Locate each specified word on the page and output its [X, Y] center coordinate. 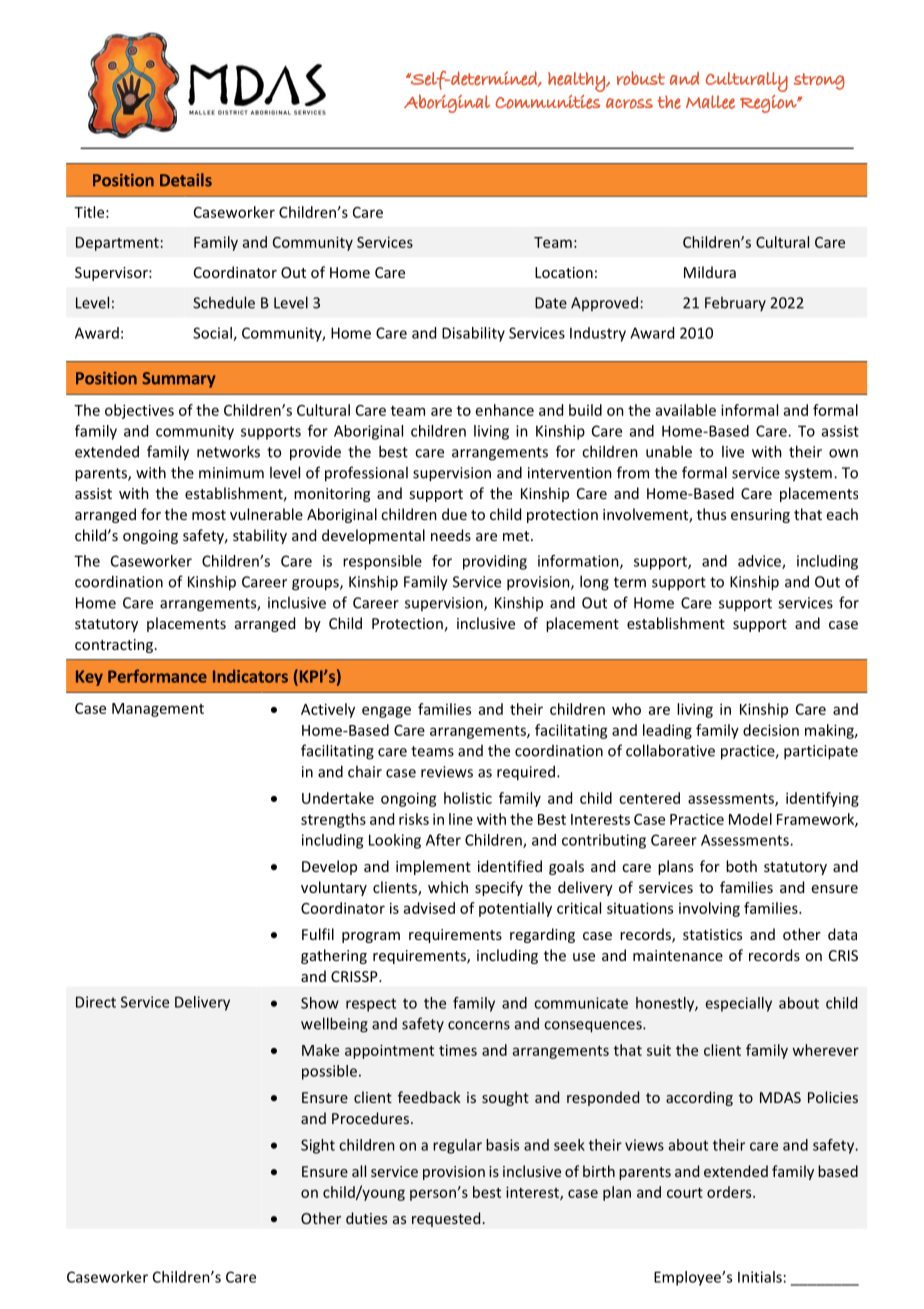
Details [186, 180]
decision [771, 730]
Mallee [710, 102]
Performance [157, 676]
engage [386, 712]
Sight [318, 1146]
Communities [547, 102]
